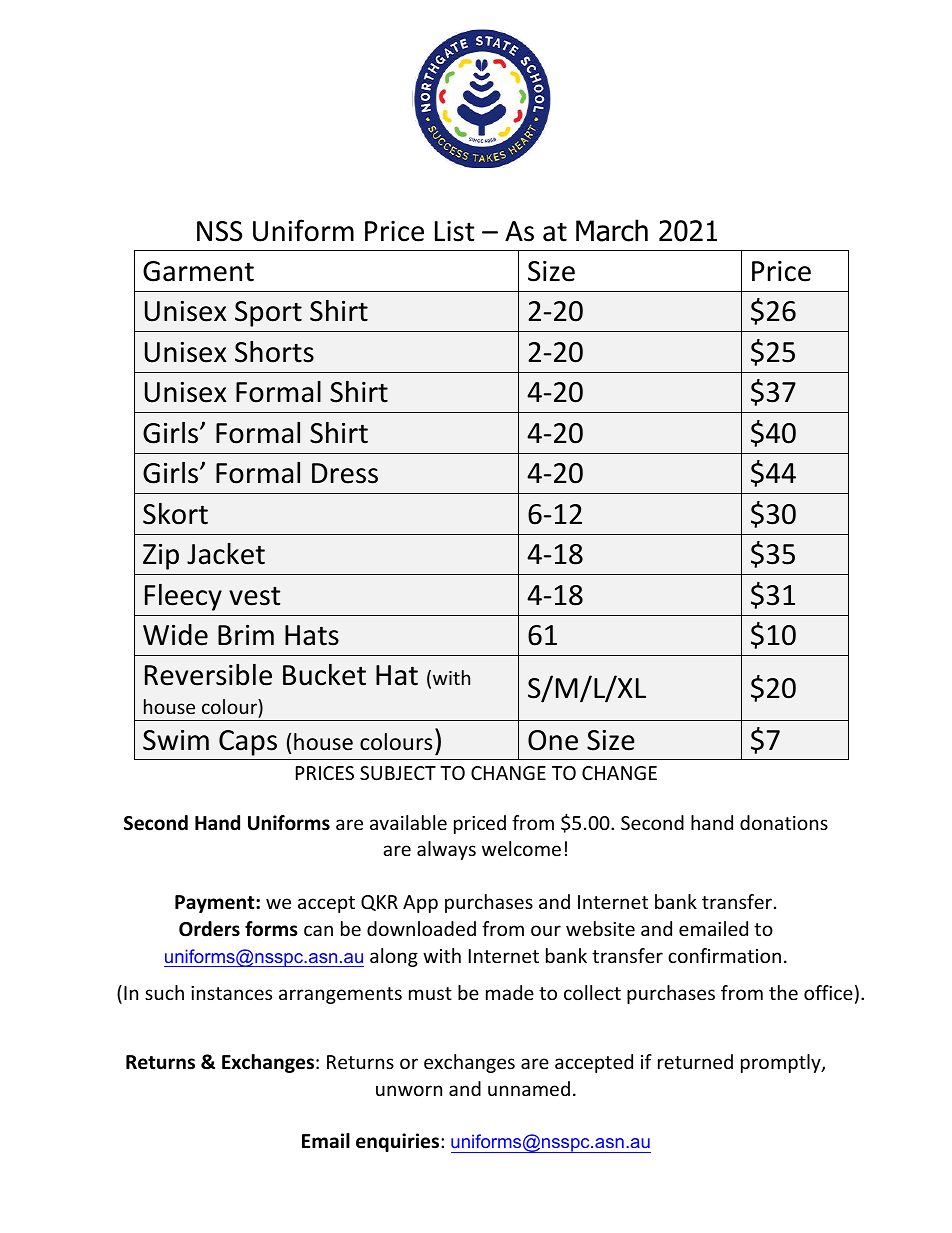 Image resolution: width=952 pixels, height=1233 pixels. What do you see at coordinates (198, 271) in the screenshot?
I see `Garment` at bounding box center [198, 271].
